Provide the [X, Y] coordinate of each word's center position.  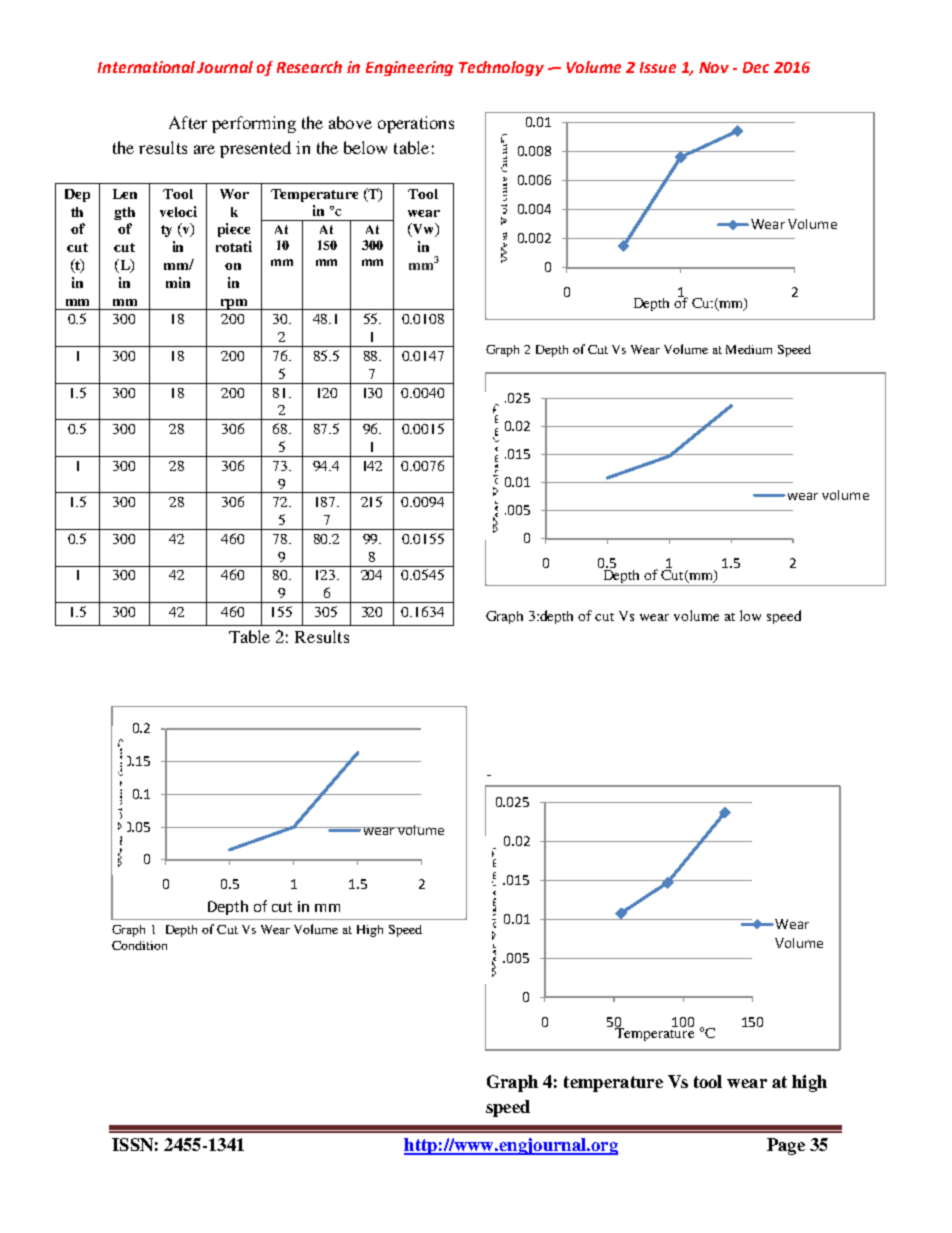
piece [234, 230]
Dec [756, 67]
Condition [139, 945]
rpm [233, 304]
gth [124, 213]
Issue [658, 67]
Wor [234, 194]
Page [786, 1146]
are [204, 149]
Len [125, 194]
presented [255, 149]
